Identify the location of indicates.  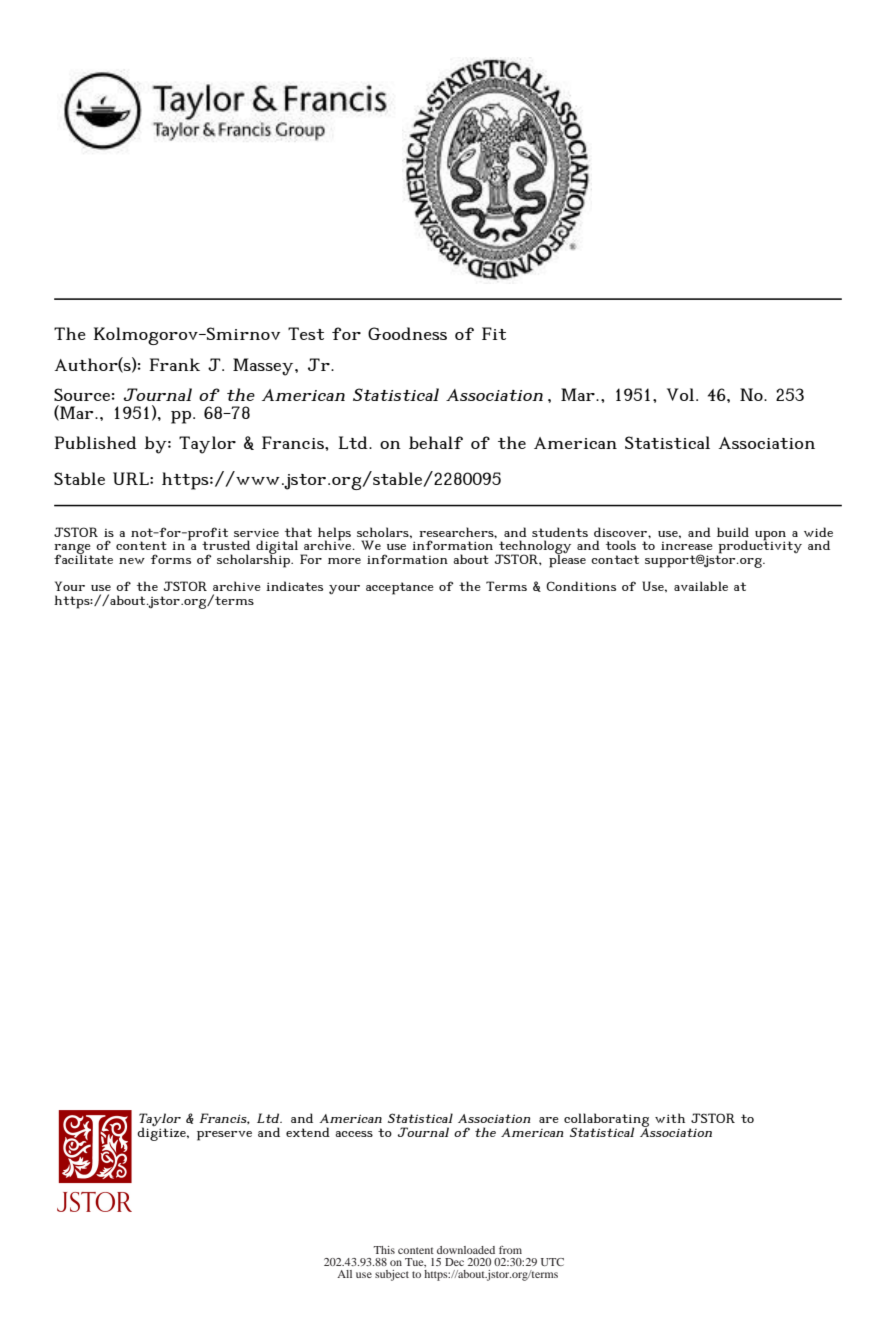
(294, 586).
